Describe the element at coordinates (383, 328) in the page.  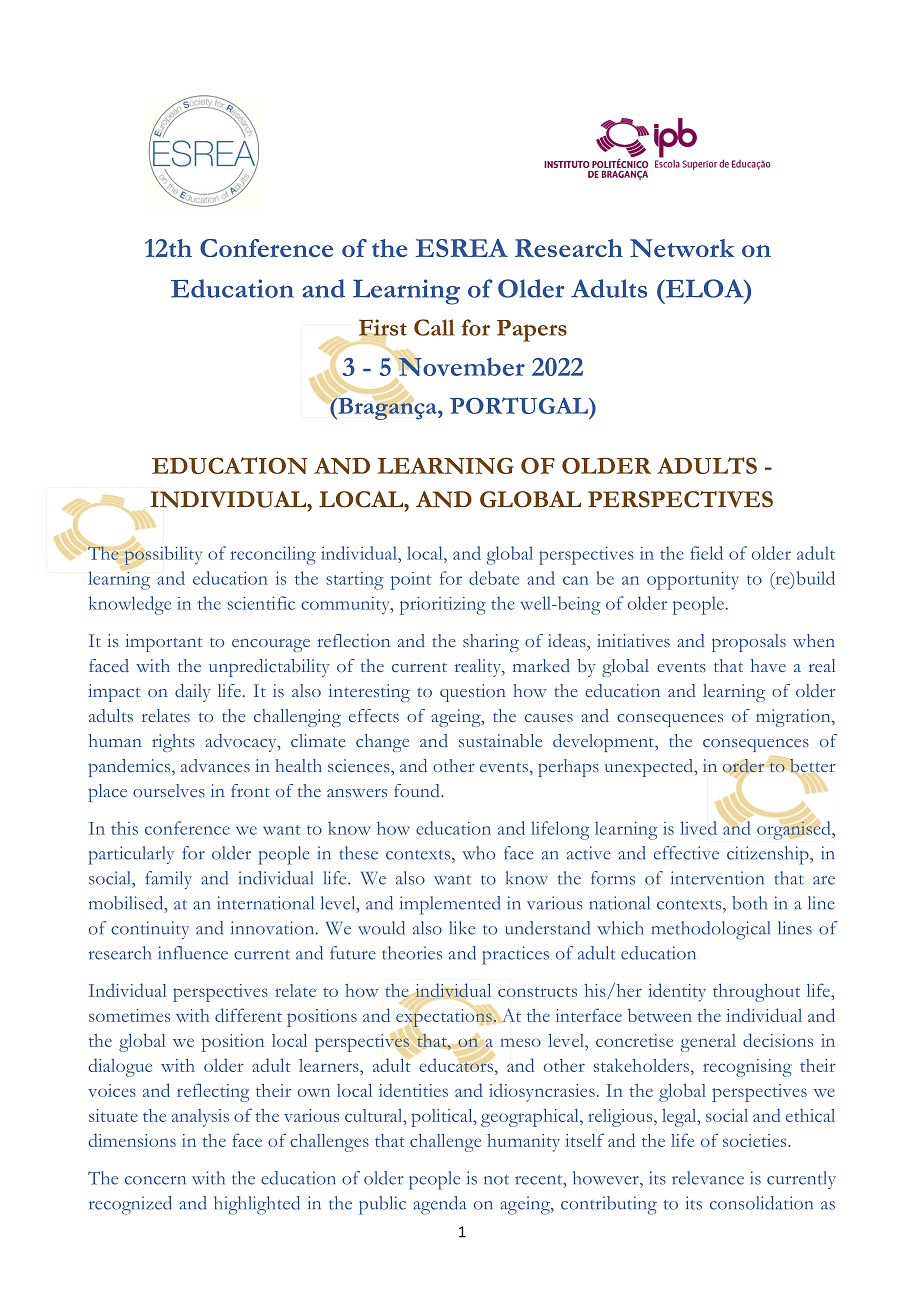
I see `First` at that location.
